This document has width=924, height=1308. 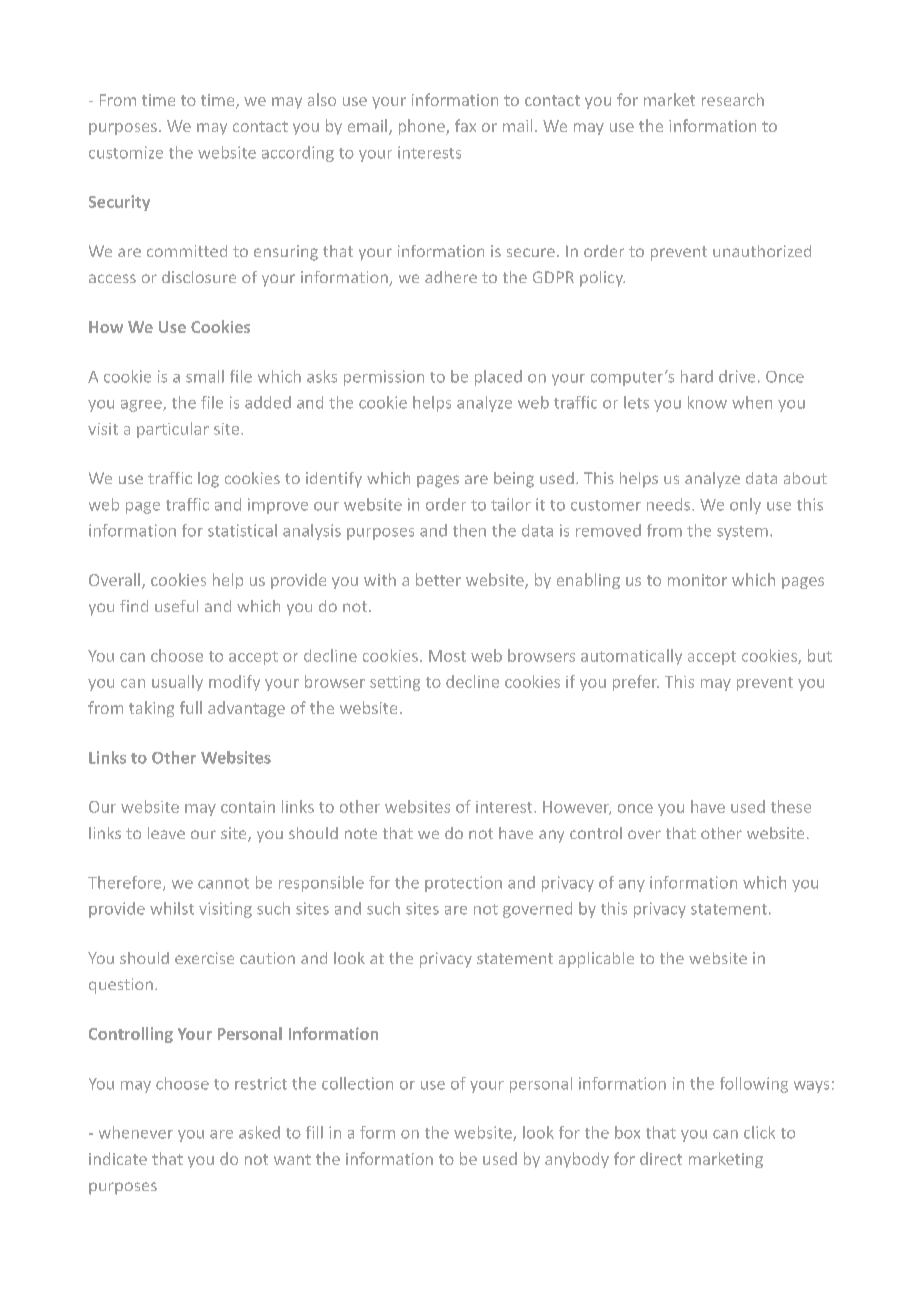 I want to click on research, so click(x=733, y=99).
